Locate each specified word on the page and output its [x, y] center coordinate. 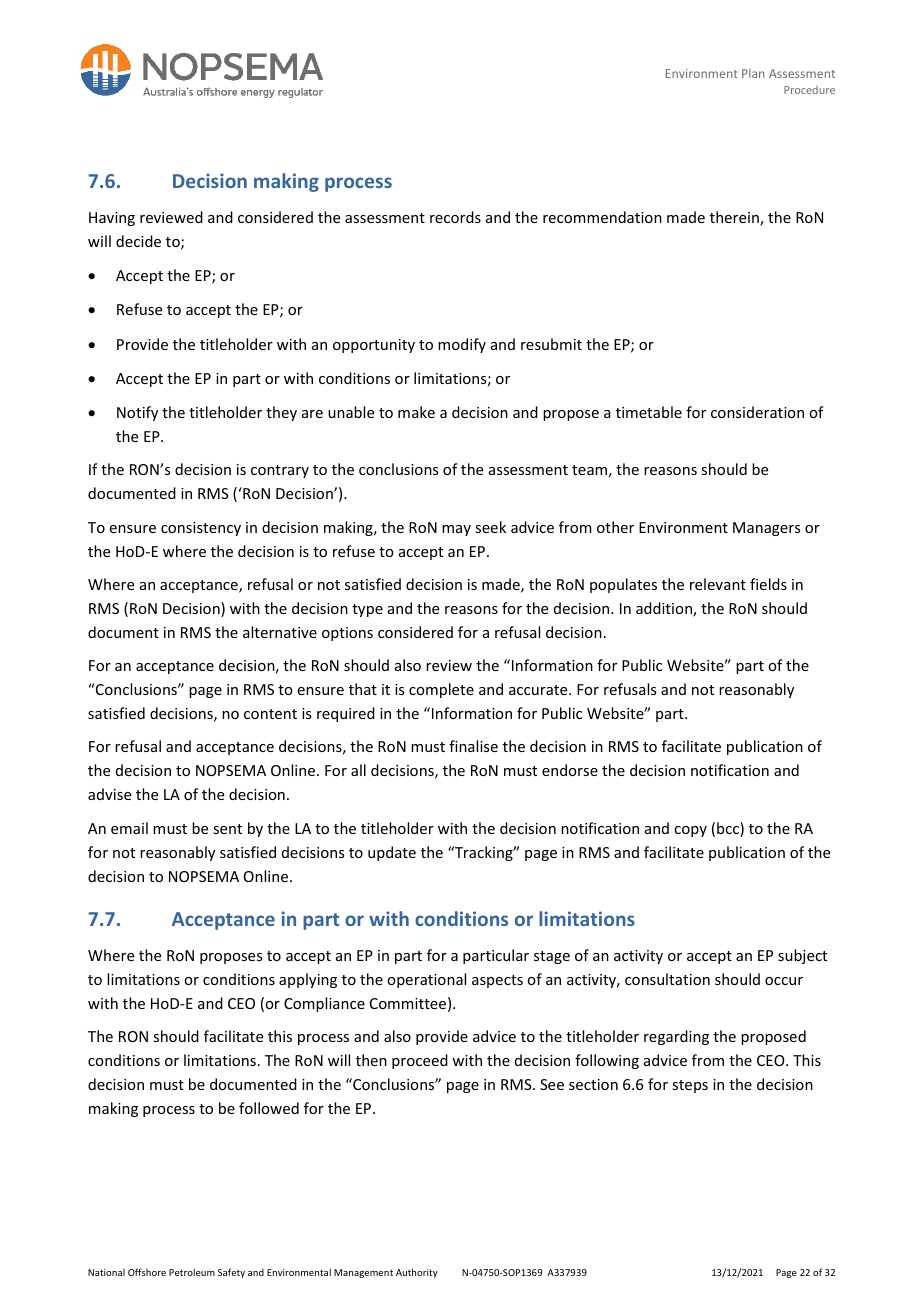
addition [665, 609]
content [270, 714]
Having [112, 219]
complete [441, 690]
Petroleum [192, 1272]
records [455, 217]
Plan [753, 73]
